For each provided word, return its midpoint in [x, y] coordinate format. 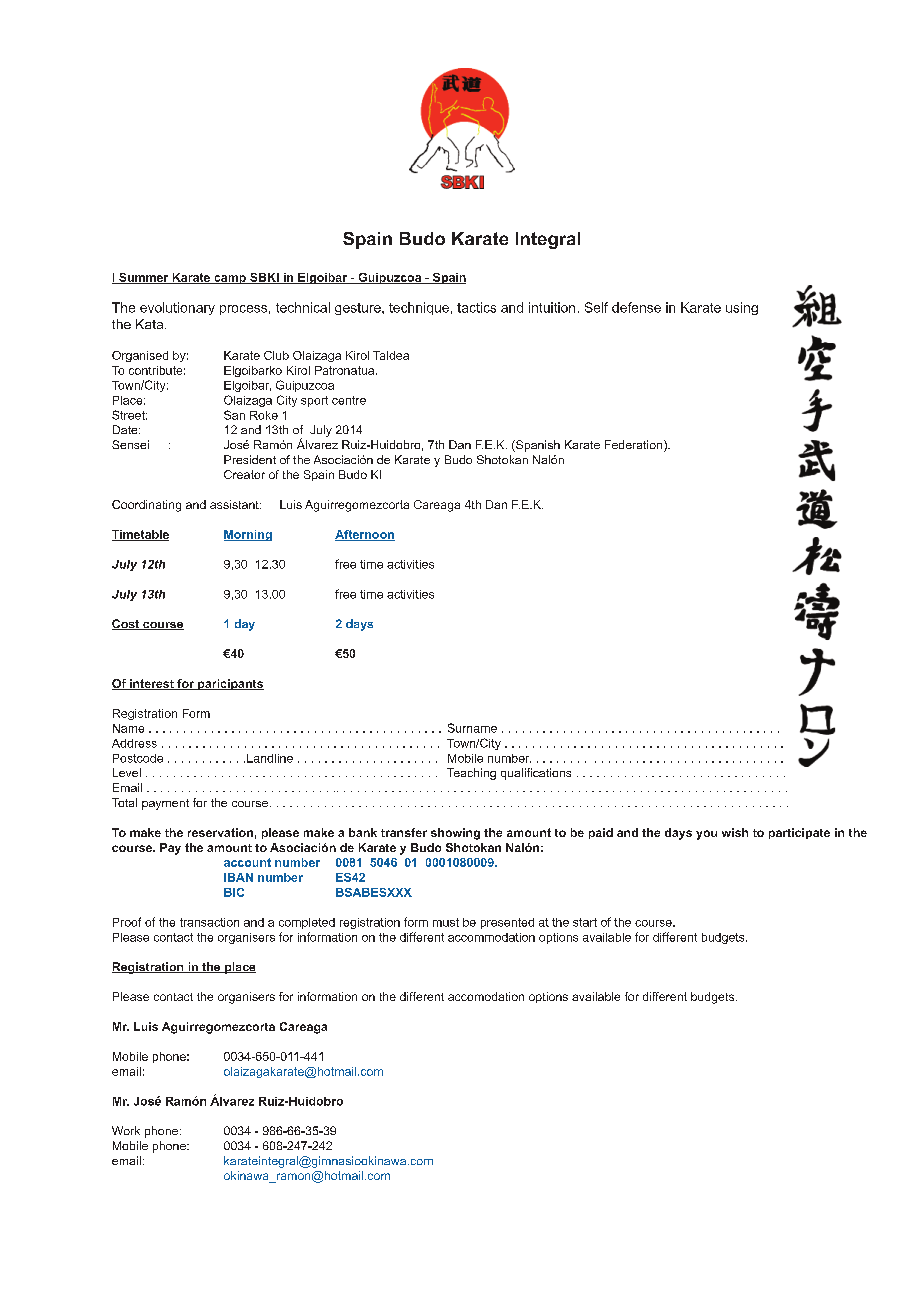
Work [126, 1130]
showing [455, 834]
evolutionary [177, 308]
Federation [635, 446]
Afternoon [365, 535]
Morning [248, 535]
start [585, 922]
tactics [476, 307]
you [706, 835]
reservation [220, 832]
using [742, 308]
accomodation [486, 996]
